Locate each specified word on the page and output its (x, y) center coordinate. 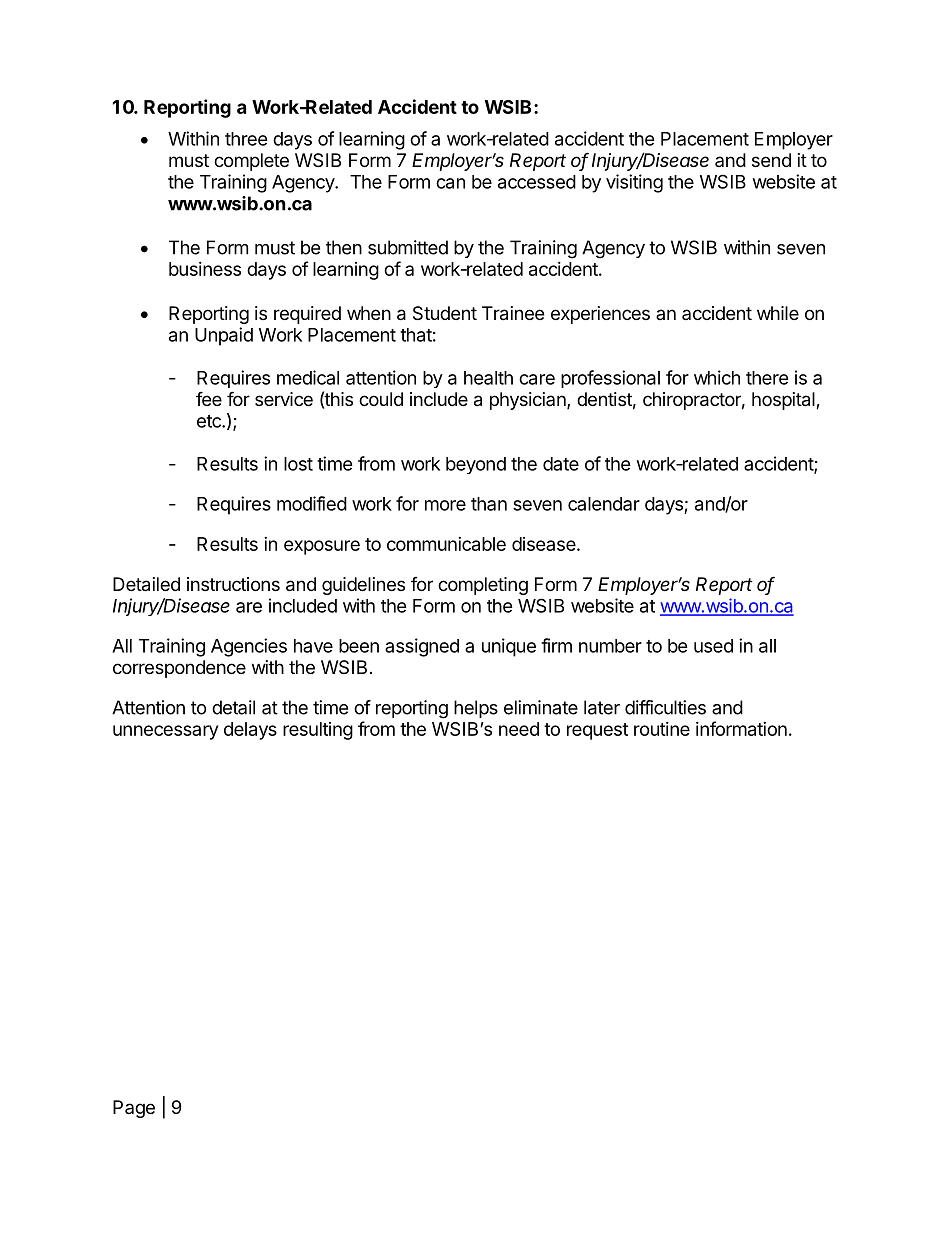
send (771, 160)
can (450, 183)
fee (209, 398)
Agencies (249, 647)
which (717, 377)
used (713, 646)
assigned (422, 647)
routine (662, 729)
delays (250, 731)
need (519, 729)
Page (134, 1109)
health (488, 378)
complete (251, 162)
